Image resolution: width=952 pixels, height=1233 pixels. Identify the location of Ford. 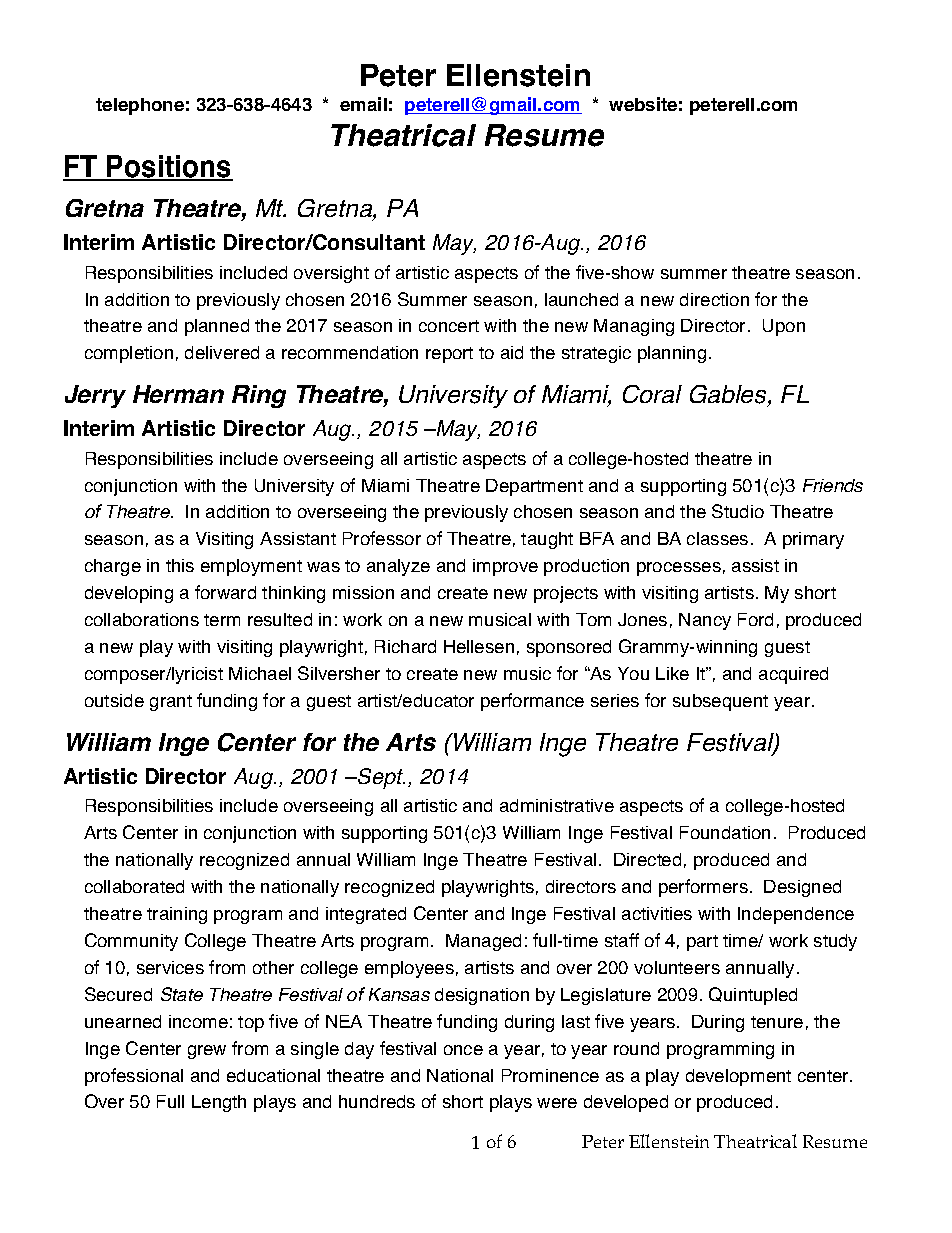
(755, 619).
